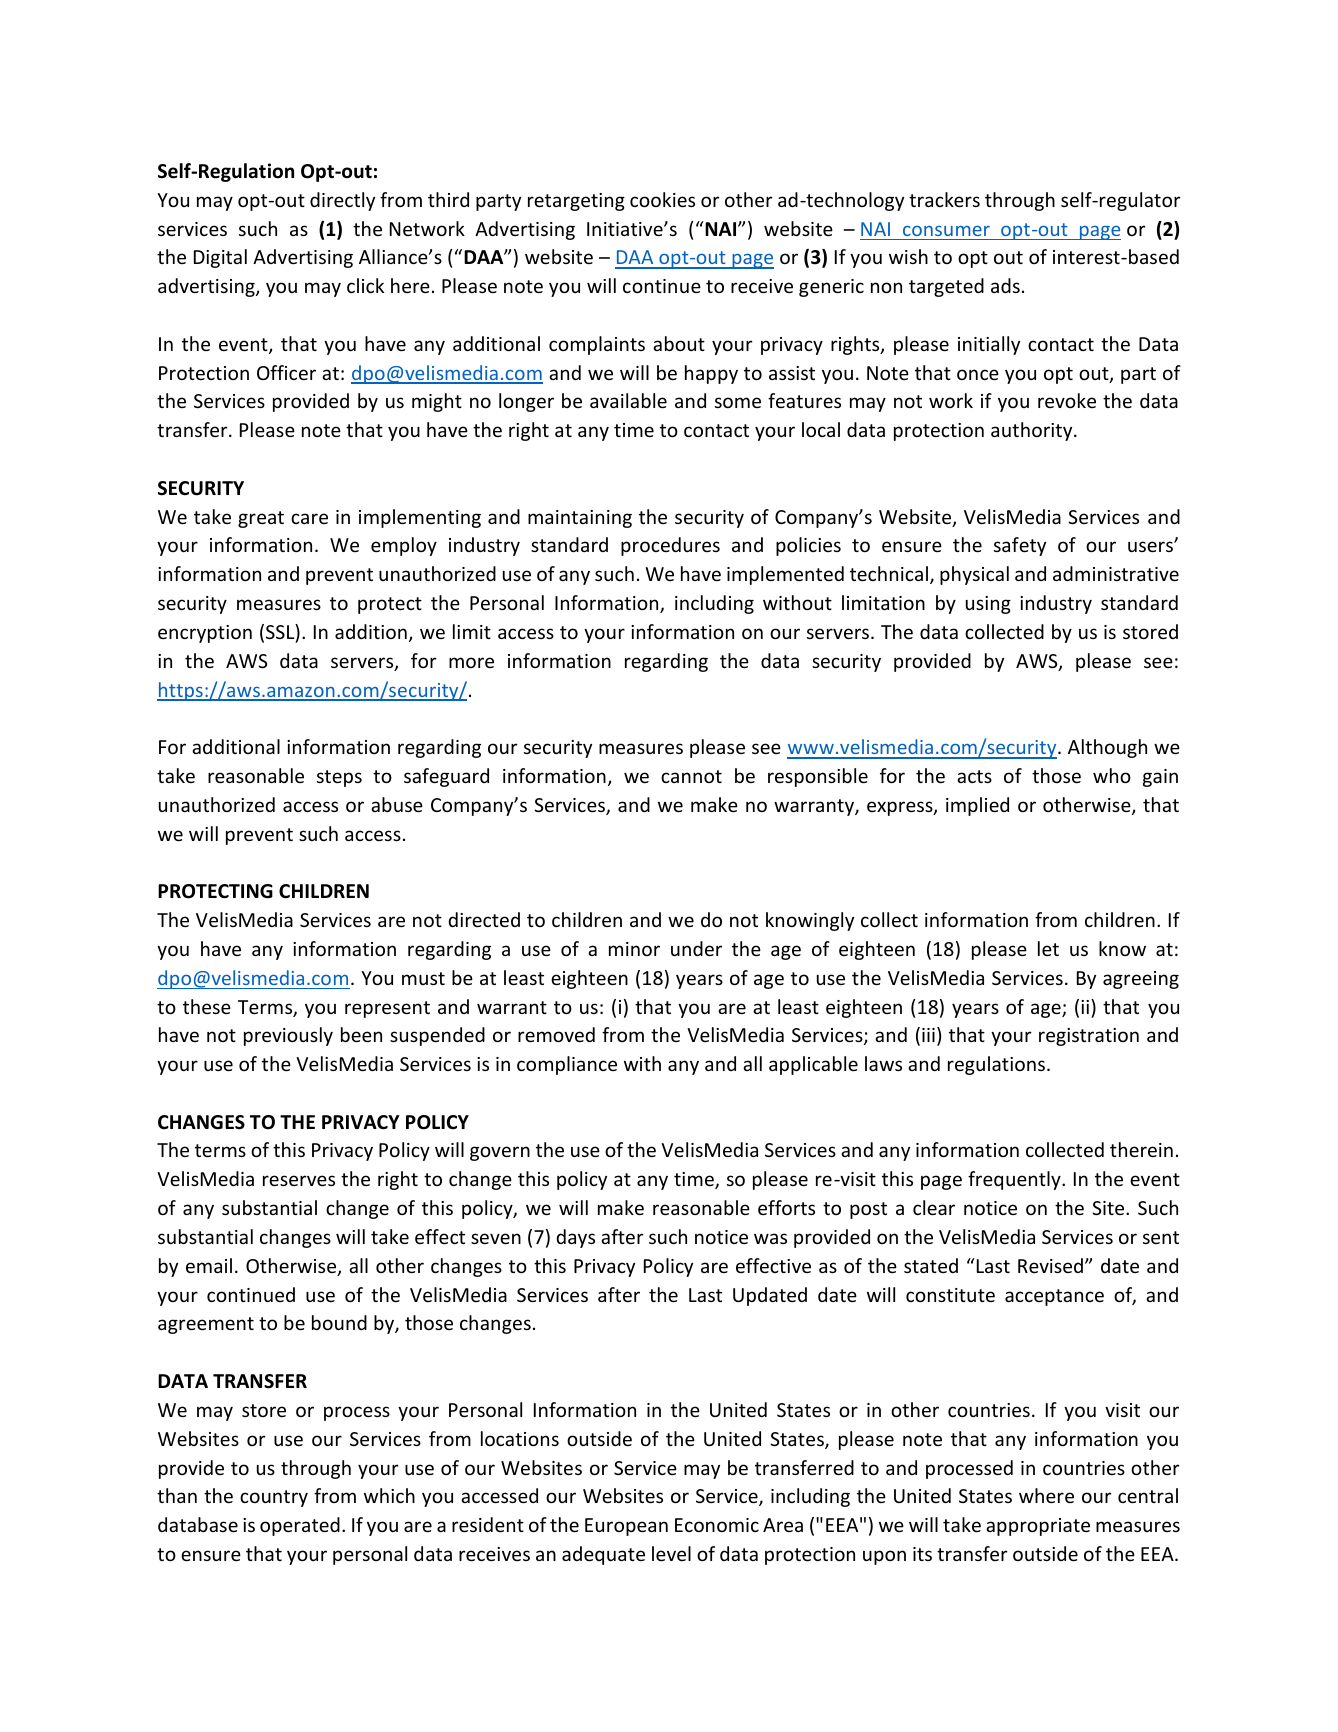  I want to click on days, so click(575, 1238).
